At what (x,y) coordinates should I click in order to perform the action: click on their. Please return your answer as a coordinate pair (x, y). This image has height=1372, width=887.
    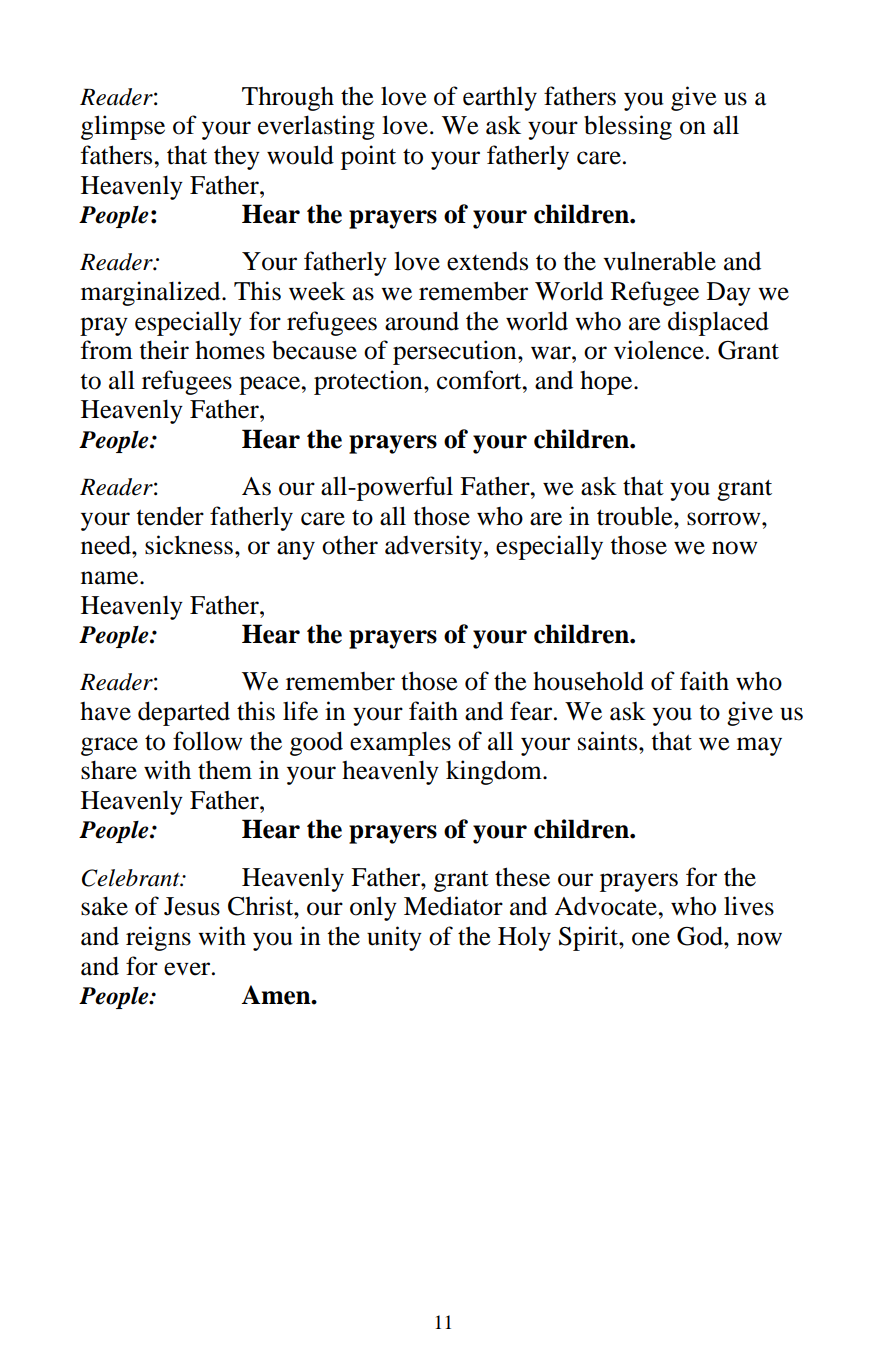
    Looking at the image, I should click on (164, 350).
